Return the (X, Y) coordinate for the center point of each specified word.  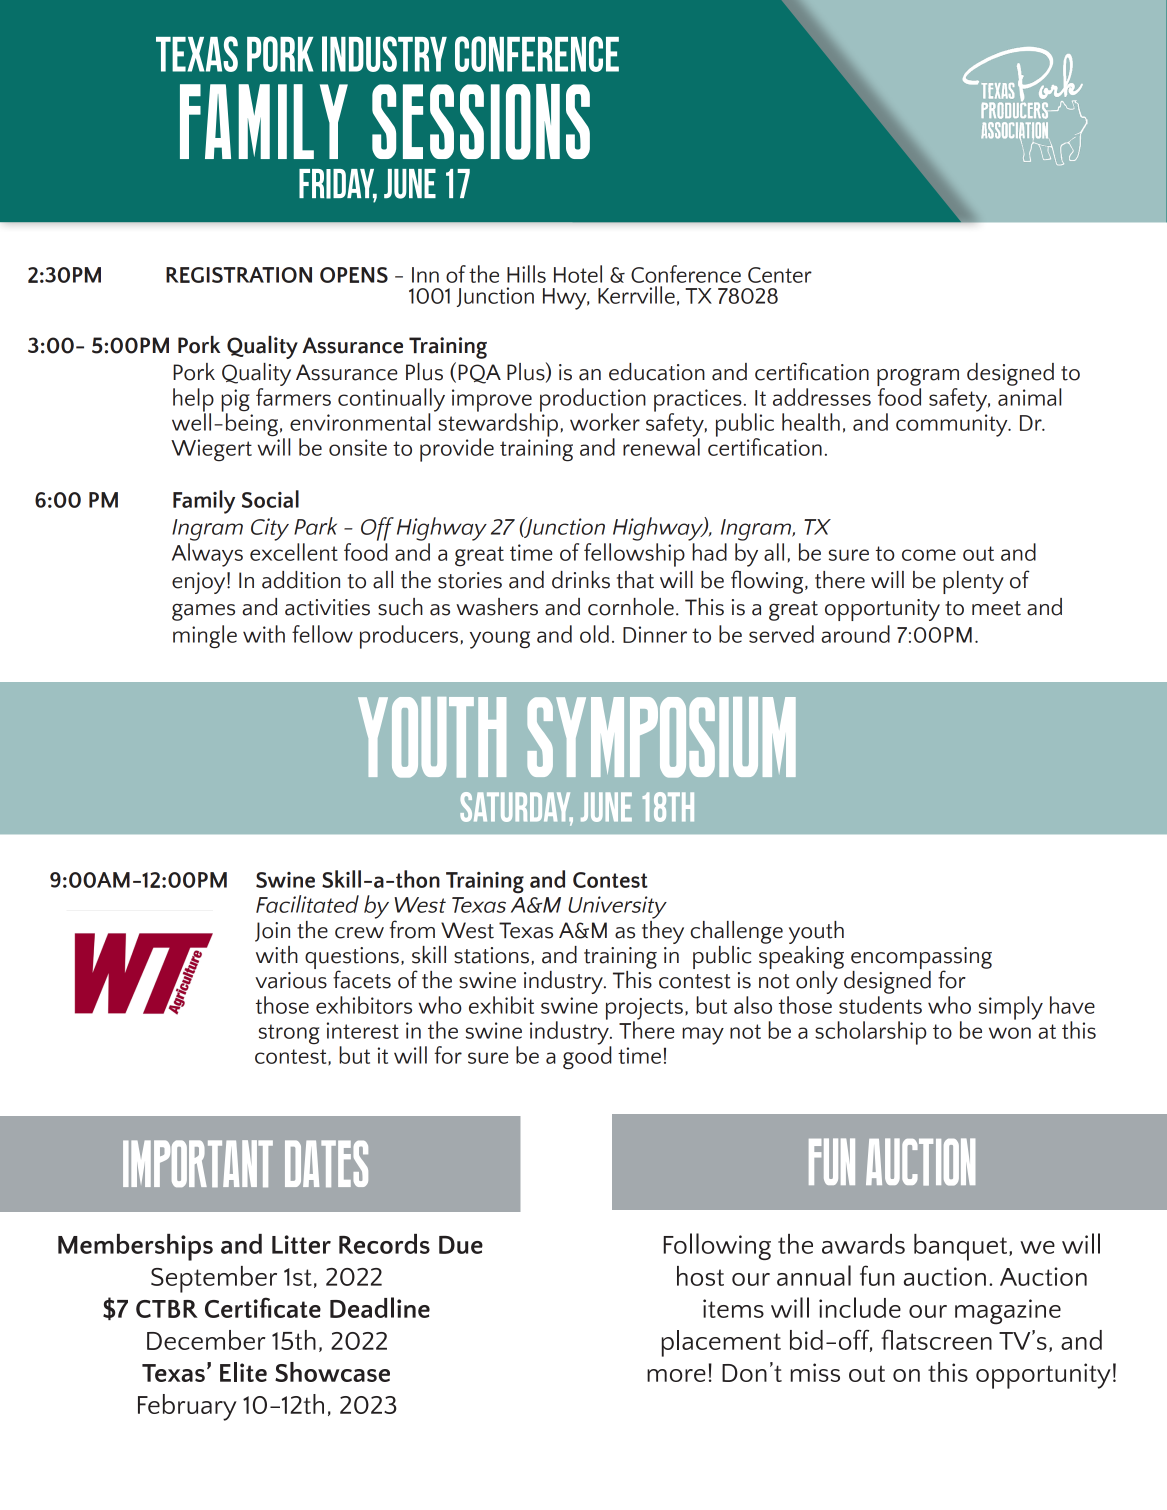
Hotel (578, 274)
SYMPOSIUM (662, 737)
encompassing (921, 959)
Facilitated (307, 904)
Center (780, 275)
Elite (243, 1372)
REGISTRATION (239, 275)
